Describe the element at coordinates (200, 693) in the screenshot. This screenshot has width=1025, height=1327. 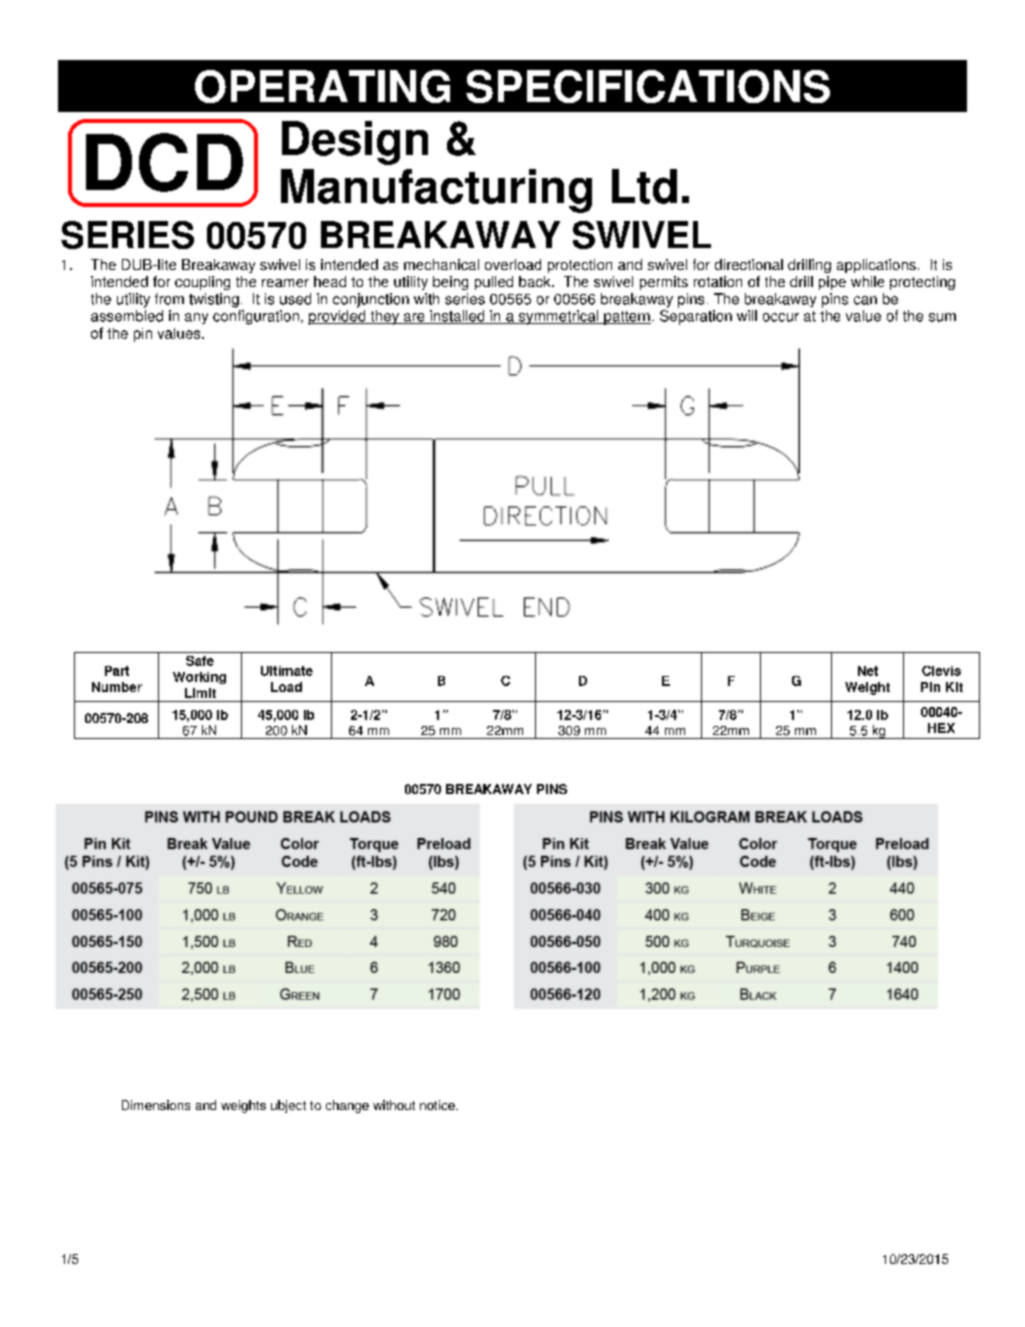
I see `Limit` at that location.
